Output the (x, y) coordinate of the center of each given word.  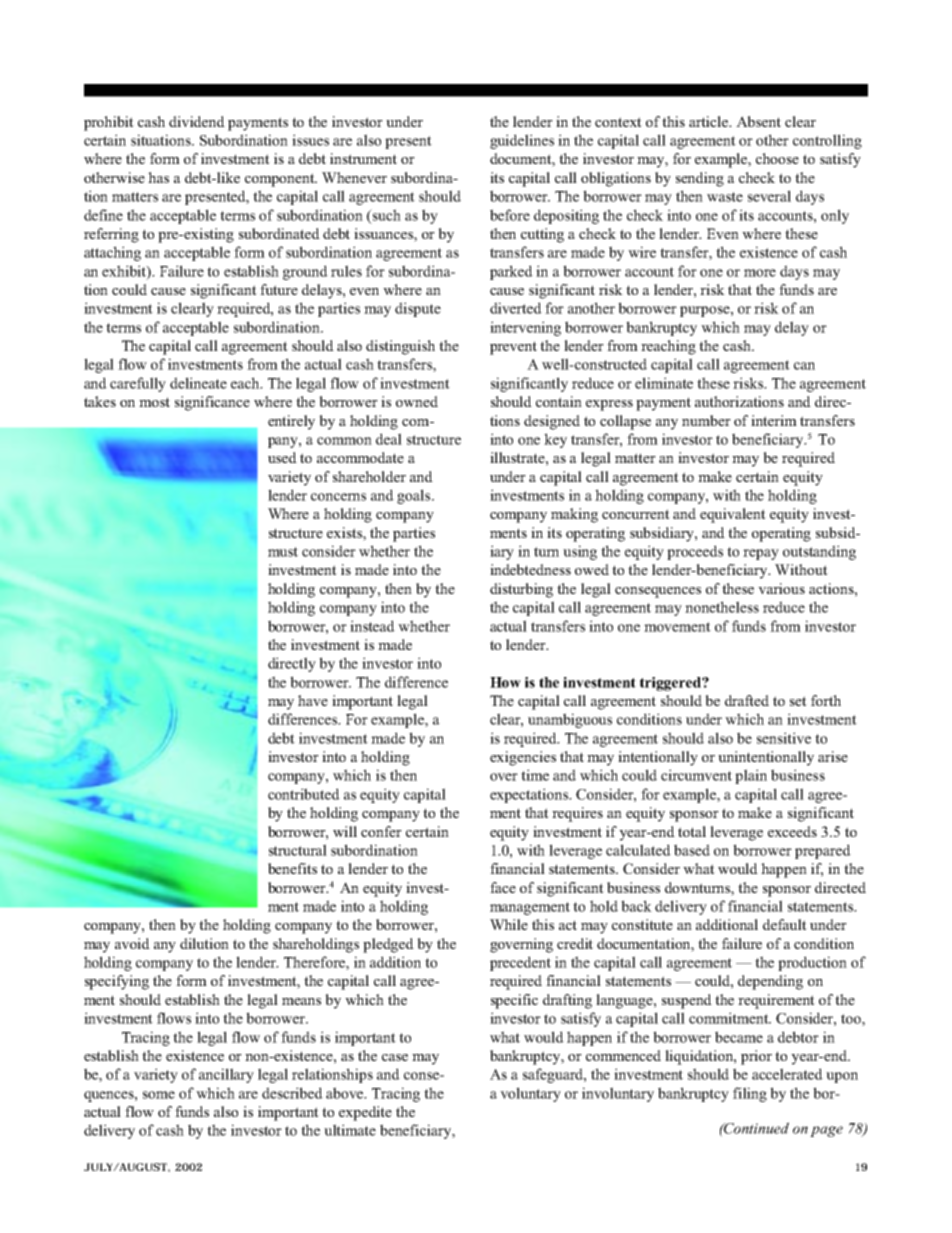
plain (751, 776)
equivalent (733, 515)
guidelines (522, 141)
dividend (197, 121)
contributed (304, 794)
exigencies (523, 758)
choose (777, 158)
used (282, 457)
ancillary (226, 1075)
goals (415, 496)
